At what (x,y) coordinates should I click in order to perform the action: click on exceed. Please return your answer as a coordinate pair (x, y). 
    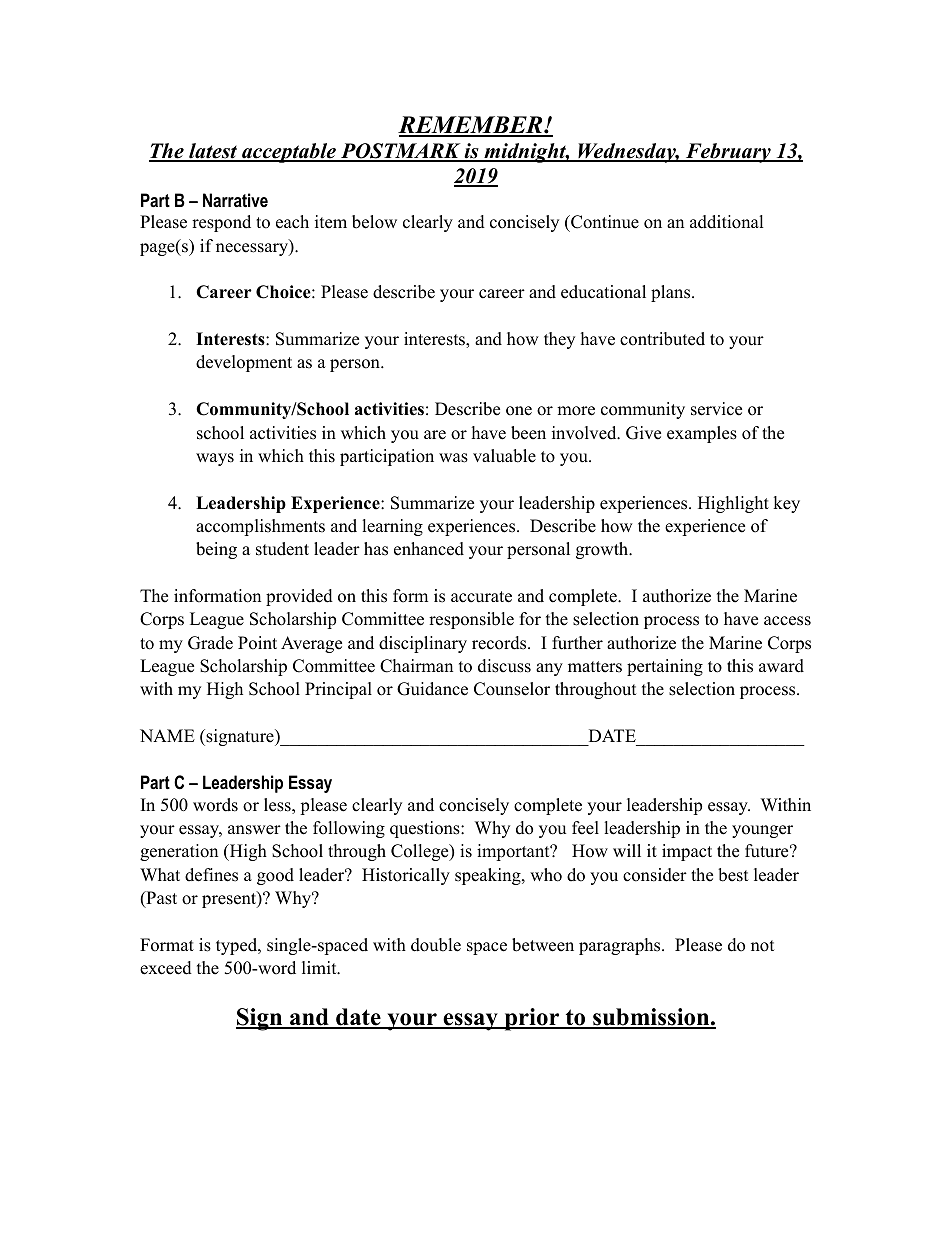
    Looking at the image, I should click on (166, 968).
